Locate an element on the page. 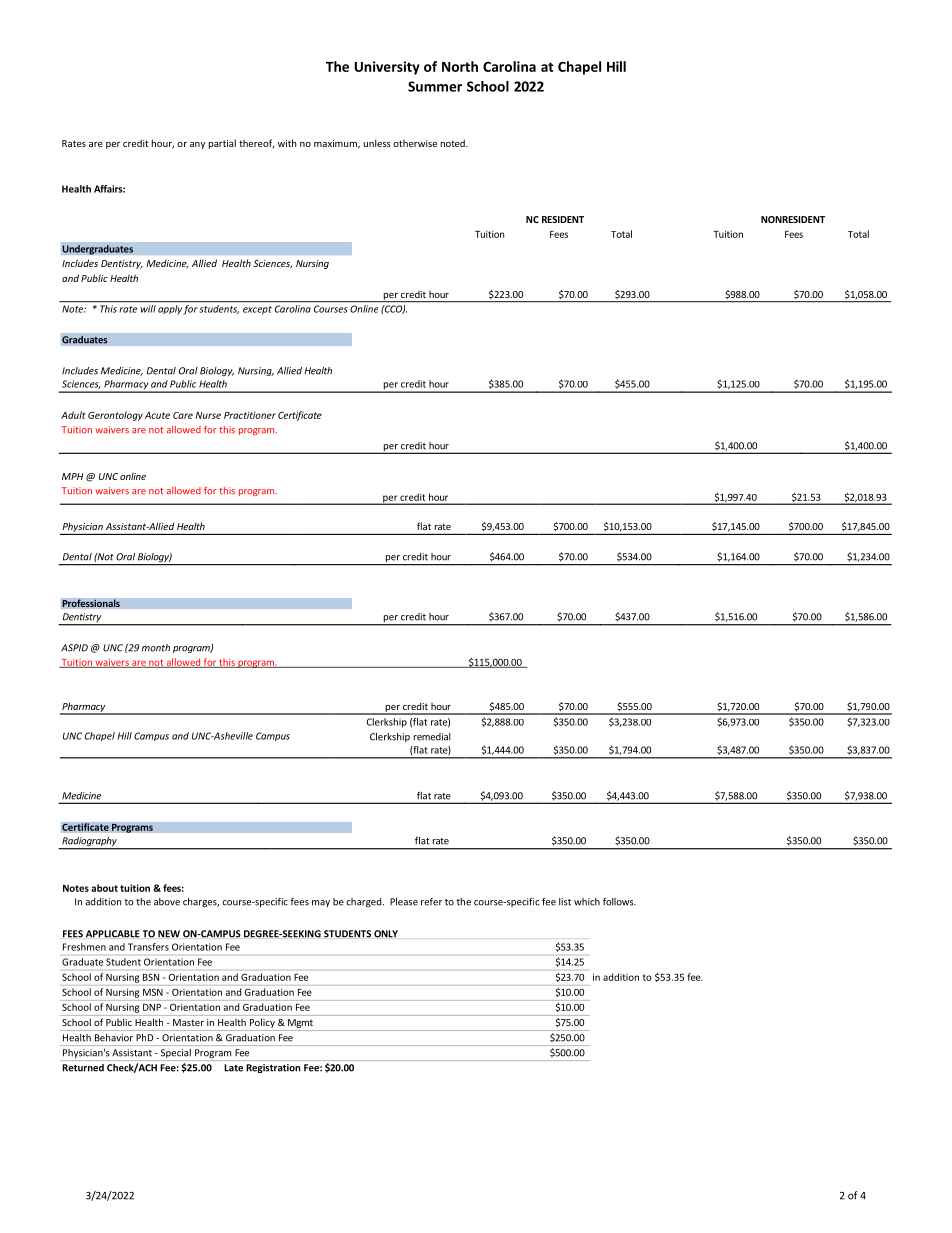 The width and height of the image is (952, 1233). Practitioner is located at coordinates (250, 415).
